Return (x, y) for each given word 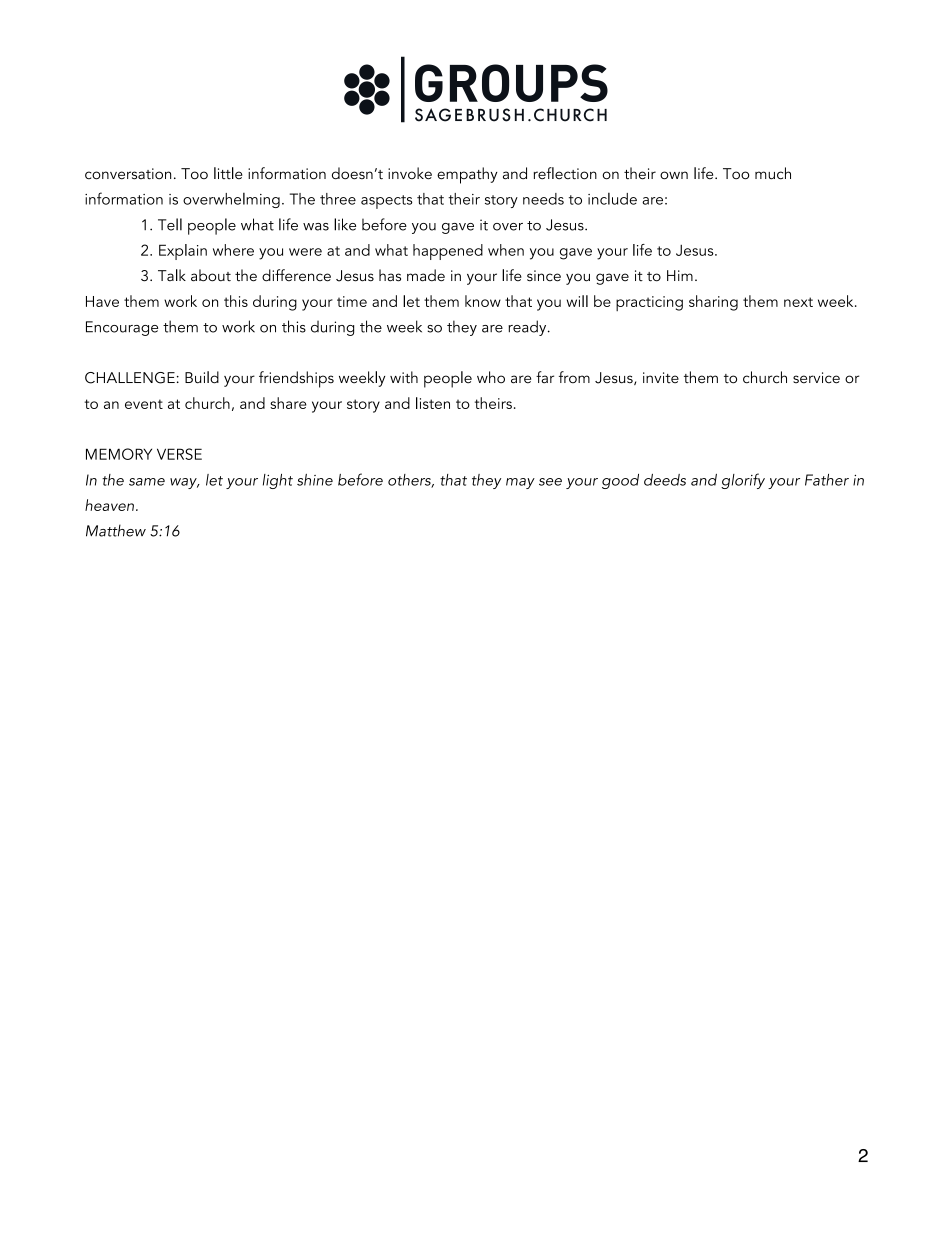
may (520, 483)
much (773, 173)
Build (202, 377)
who (491, 377)
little (228, 173)
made (426, 275)
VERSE (179, 454)
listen (433, 403)
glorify (743, 481)
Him (680, 275)
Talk (172, 275)
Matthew (116, 530)
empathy (467, 175)
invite (661, 377)
